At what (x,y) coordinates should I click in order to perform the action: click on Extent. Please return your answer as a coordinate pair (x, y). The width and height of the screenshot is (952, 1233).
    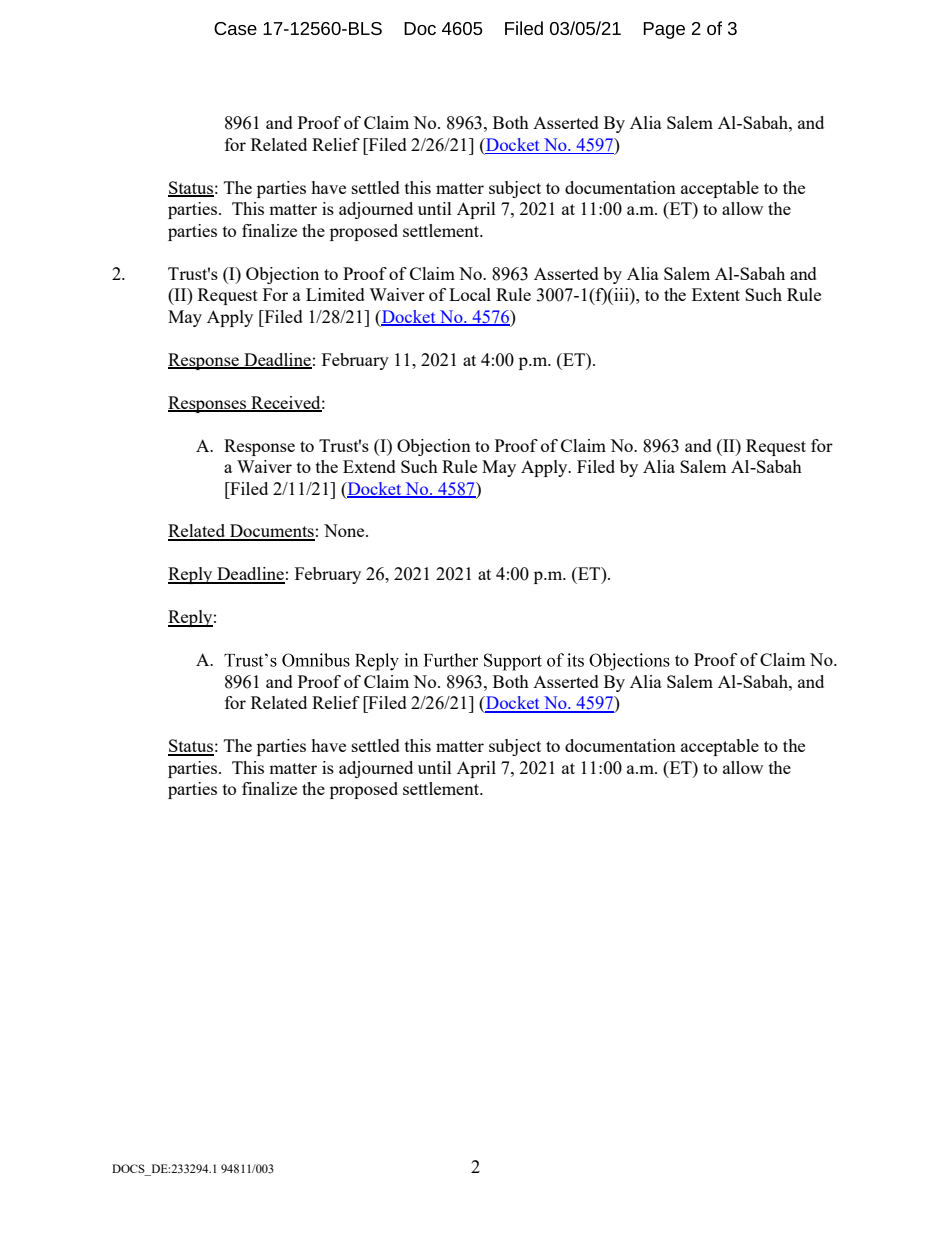
    Looking at the image, I should click on (716, 294).
